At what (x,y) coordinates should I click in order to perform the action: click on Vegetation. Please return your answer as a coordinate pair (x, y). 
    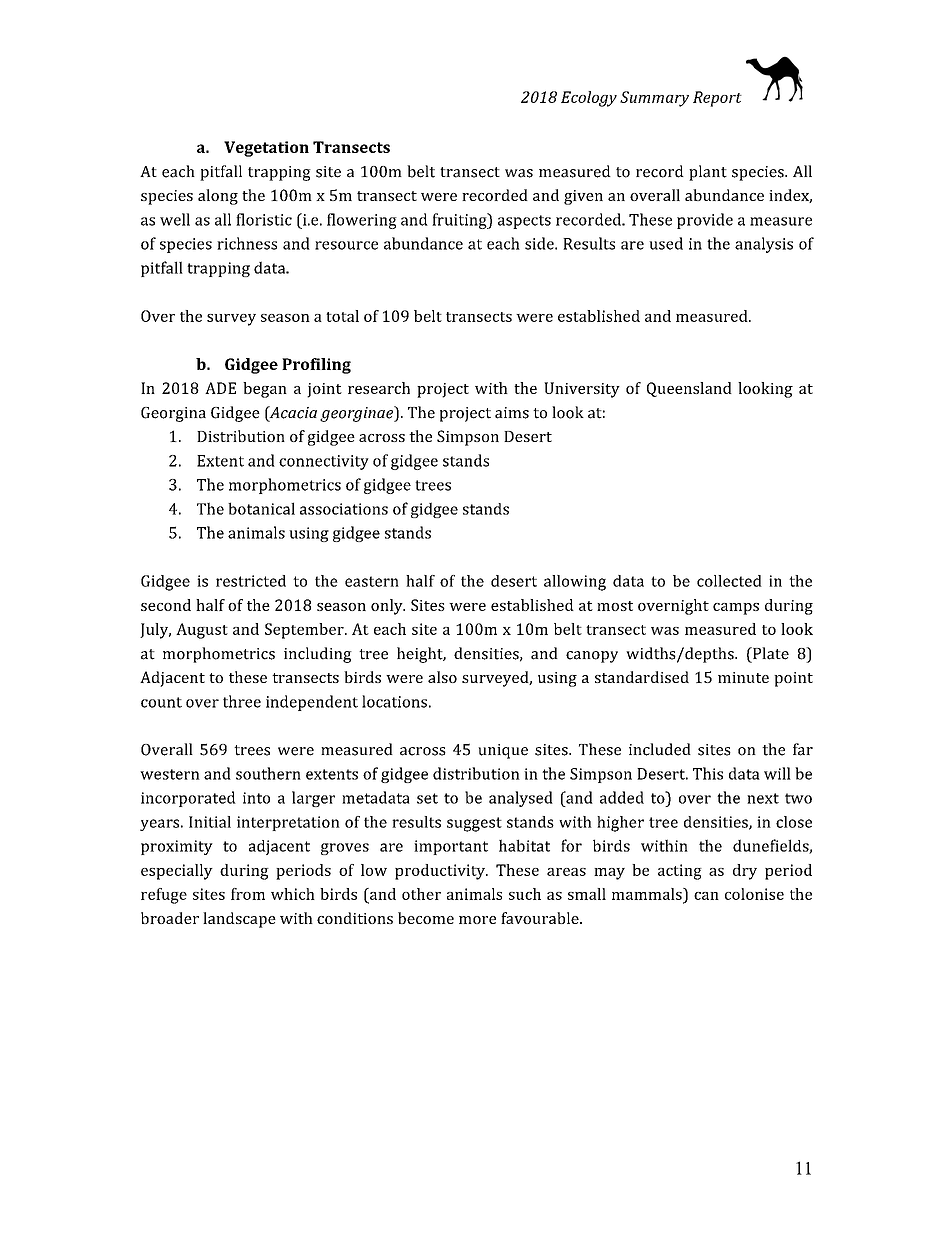
    Looking at the image, I should click on (266, 149).
